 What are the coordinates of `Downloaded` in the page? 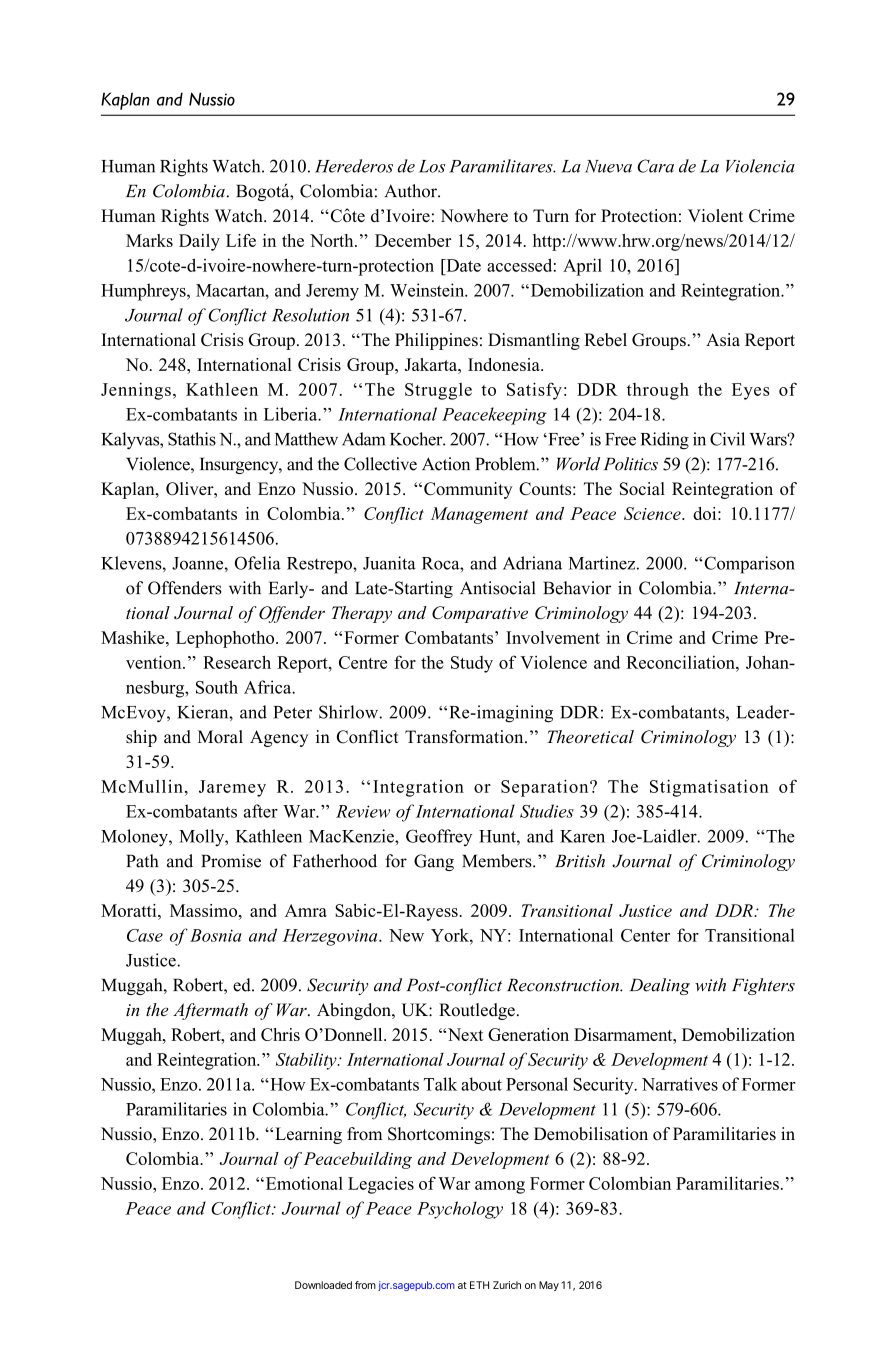 It's located at (323, 1285).
